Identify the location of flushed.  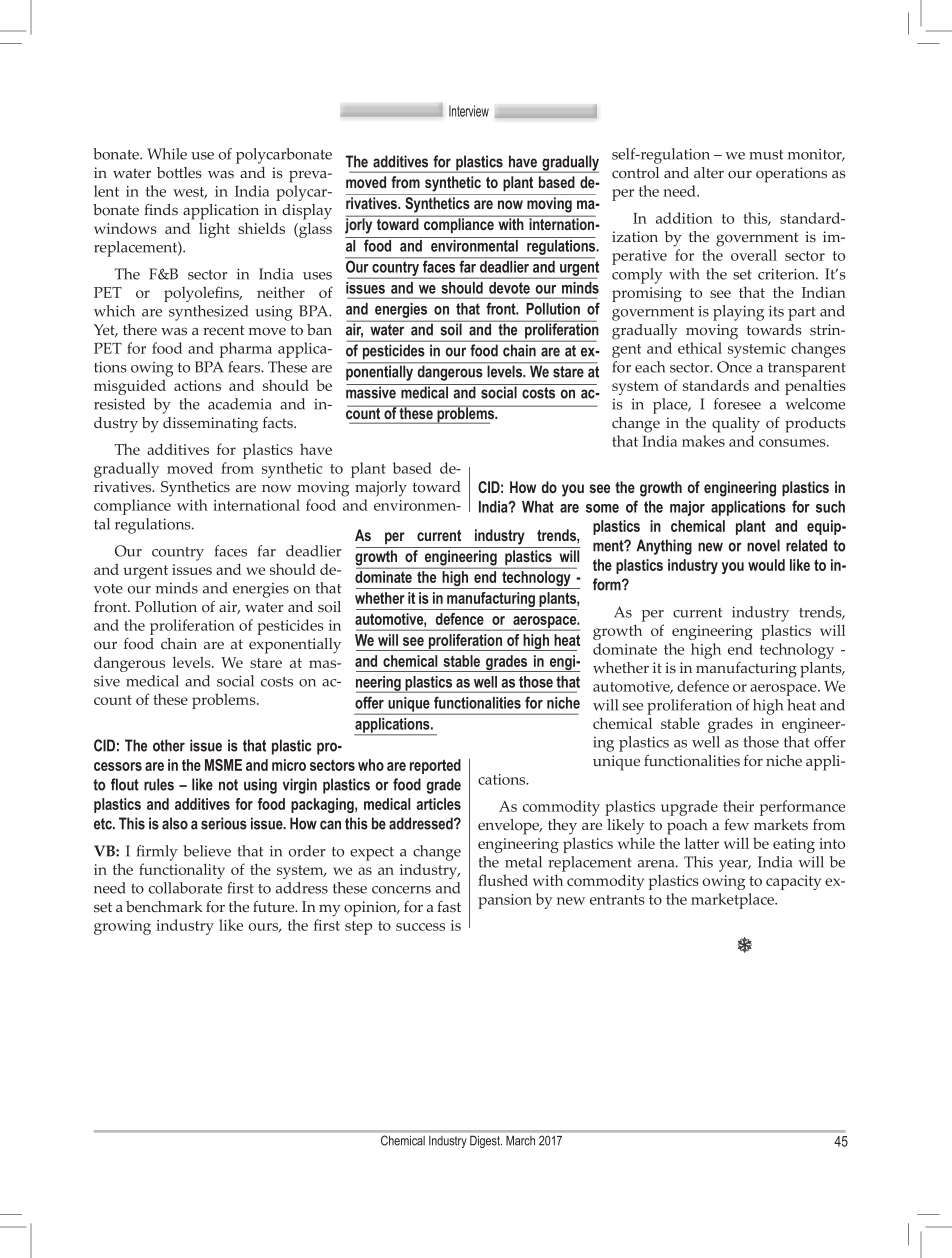
(503, 880).
